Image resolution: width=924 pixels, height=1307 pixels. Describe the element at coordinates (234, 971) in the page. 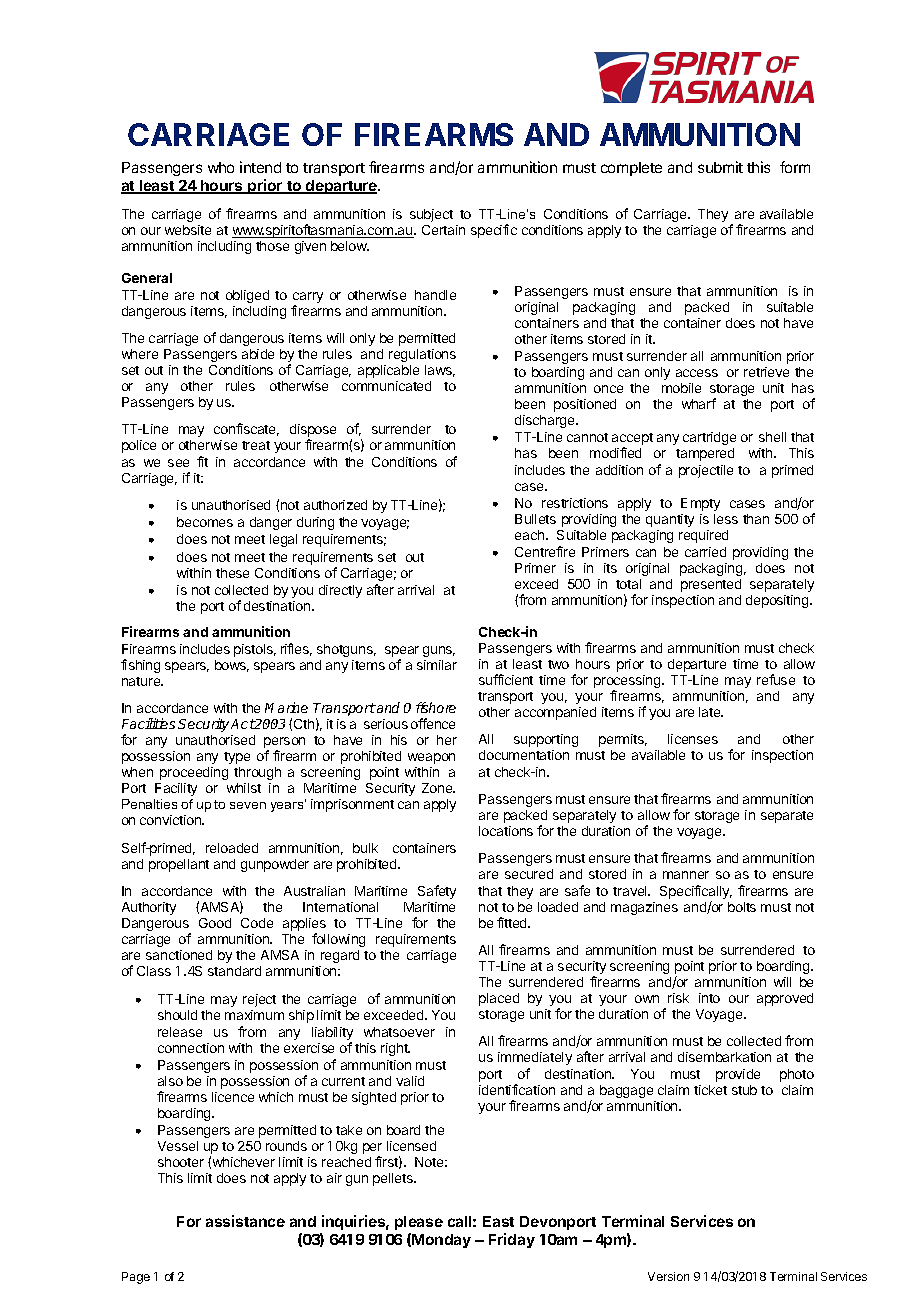

I see `standard` at that location.
